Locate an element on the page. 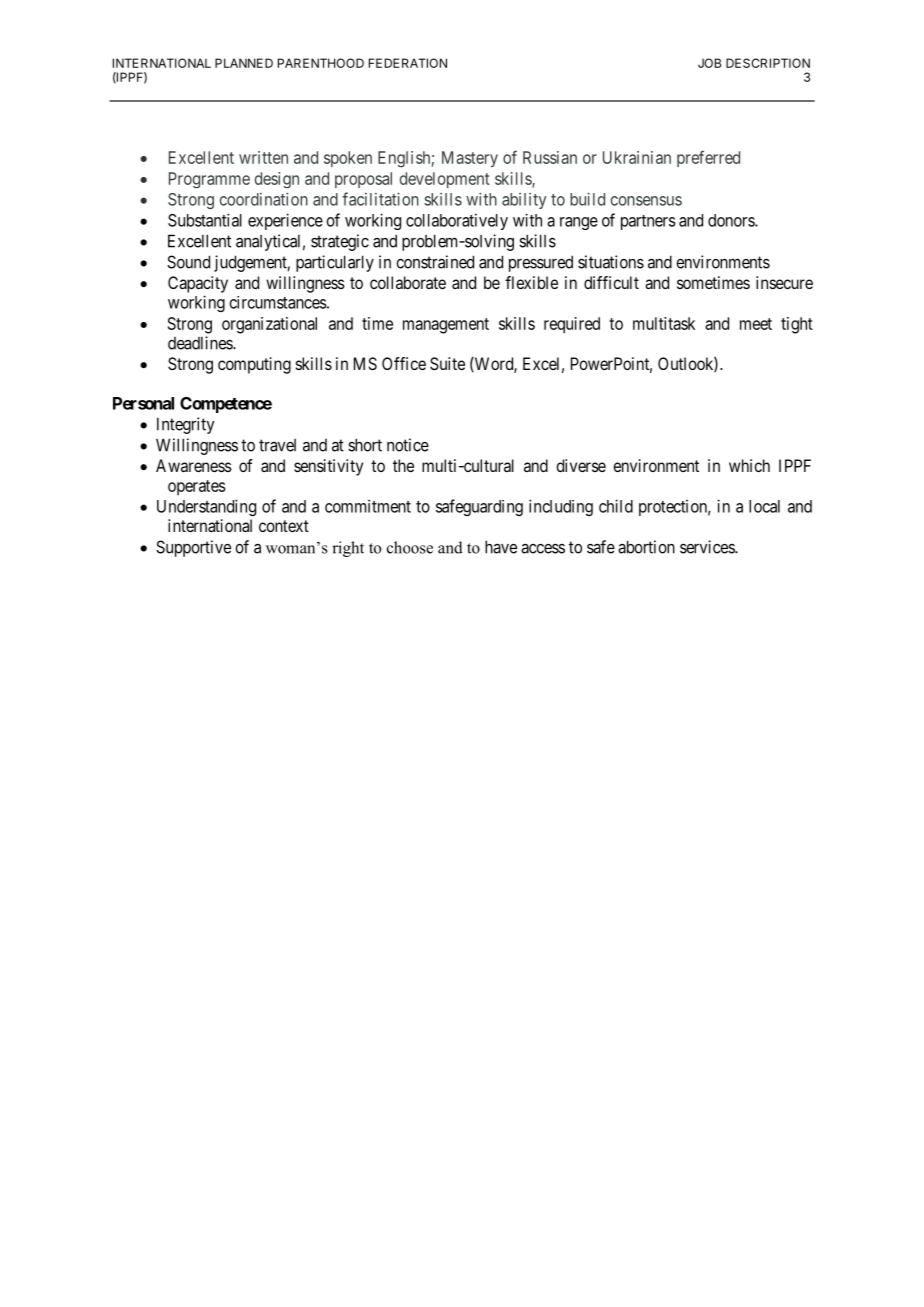 The image size is (924, 1307). JOB is located at coordinates (709, 63).
